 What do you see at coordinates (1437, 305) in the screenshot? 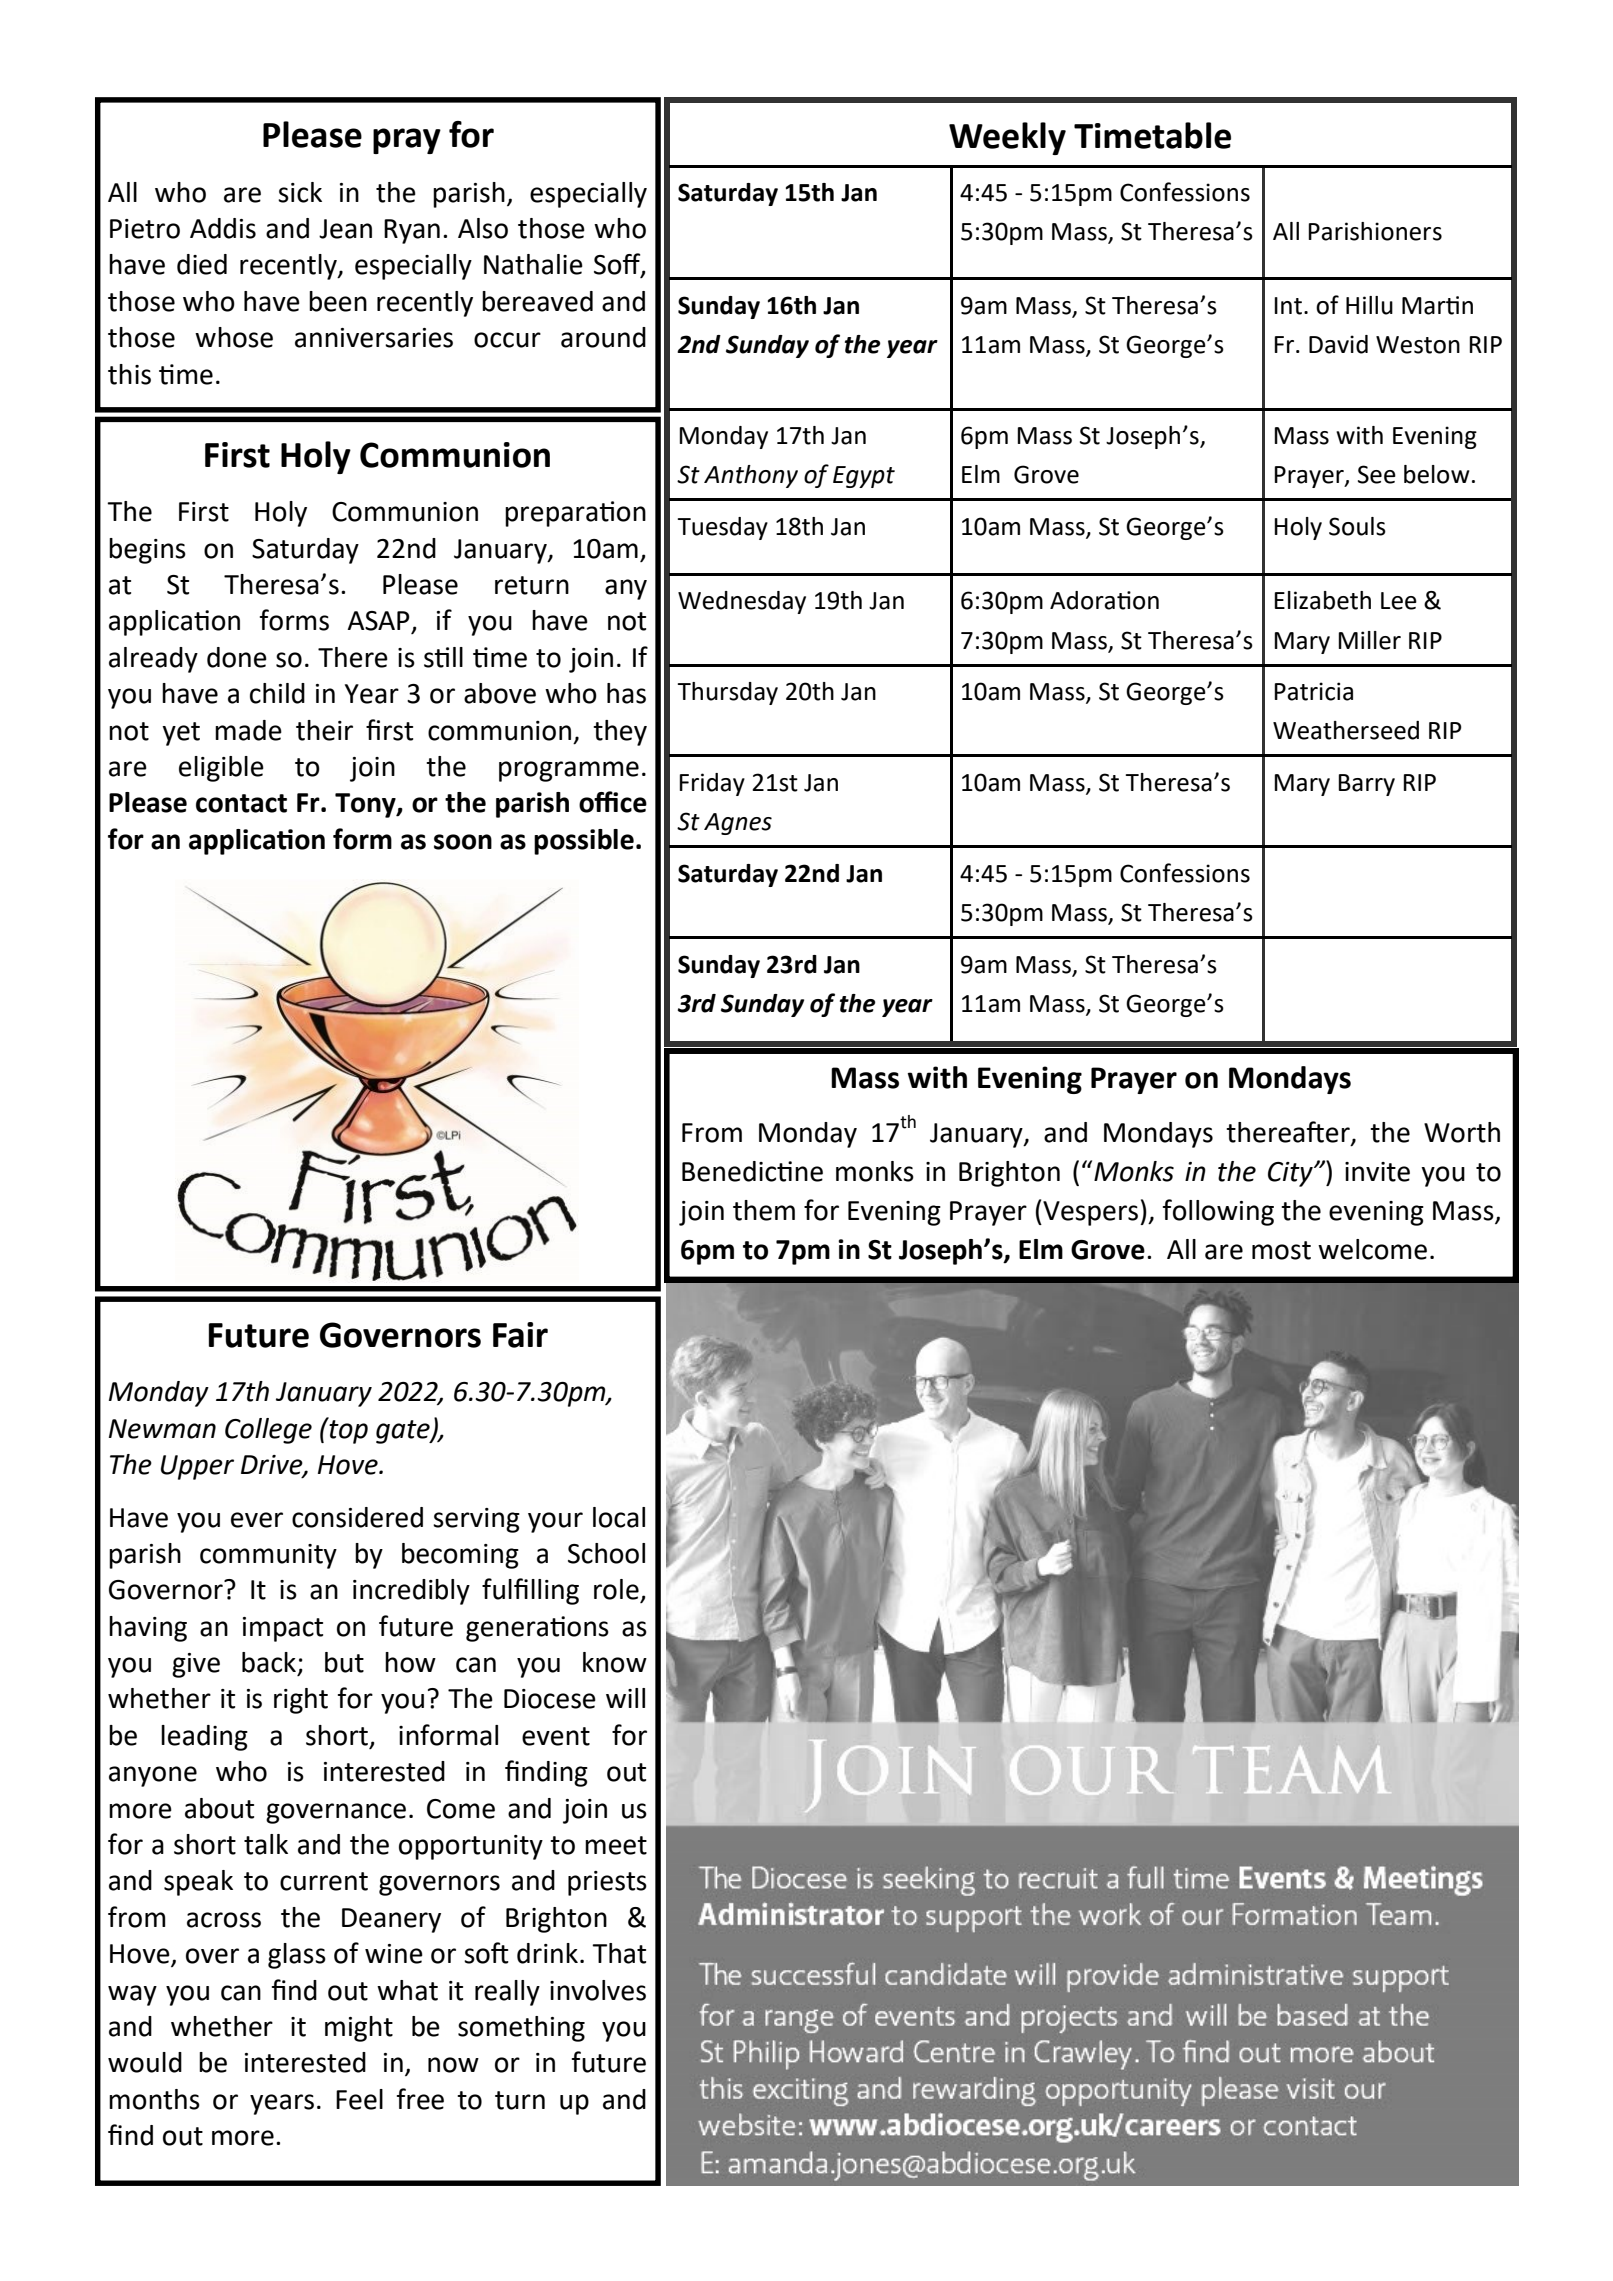
I see `Martin` at bounding box center [1437, 305].
